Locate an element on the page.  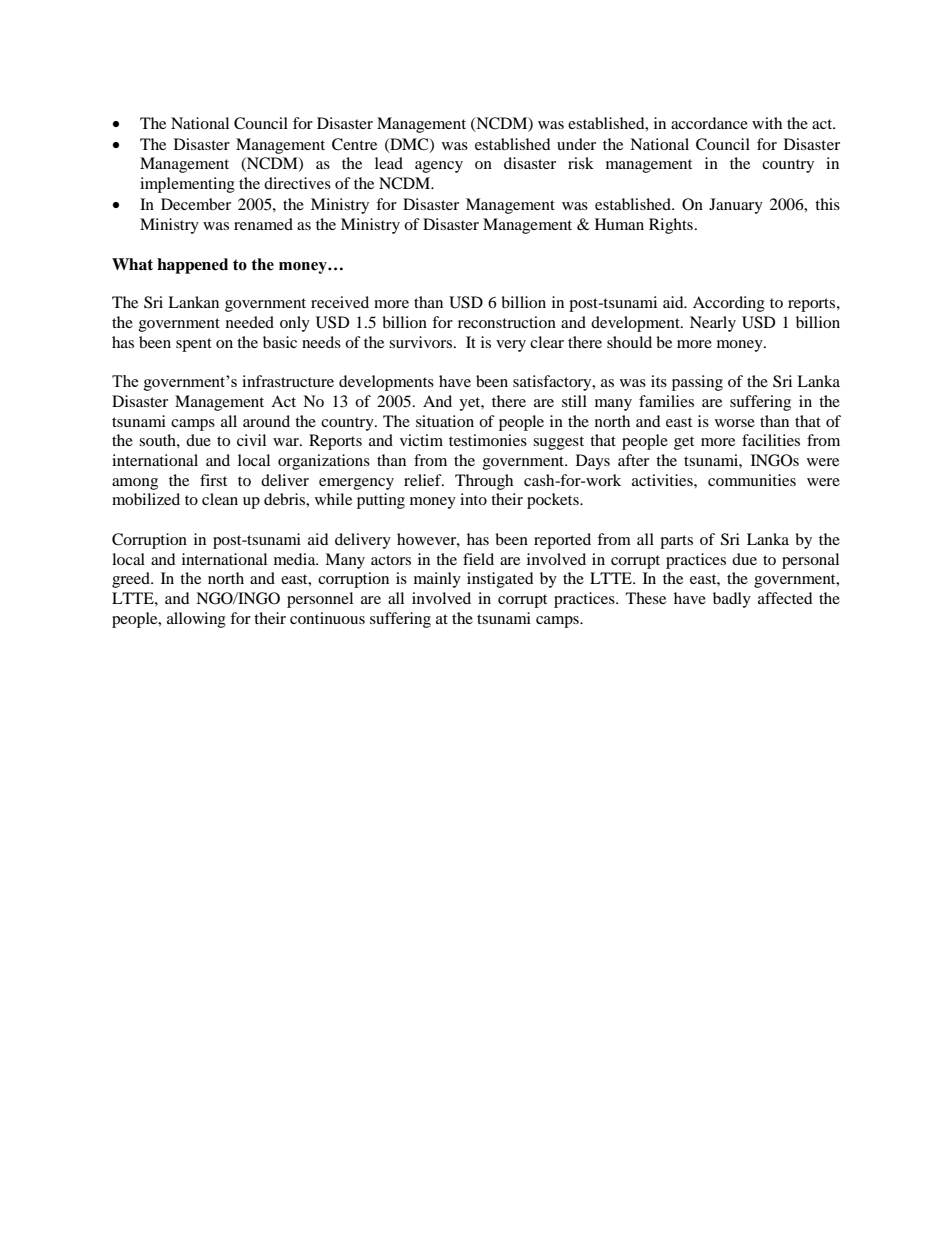
implementing is located at coordinates (187, 185).
